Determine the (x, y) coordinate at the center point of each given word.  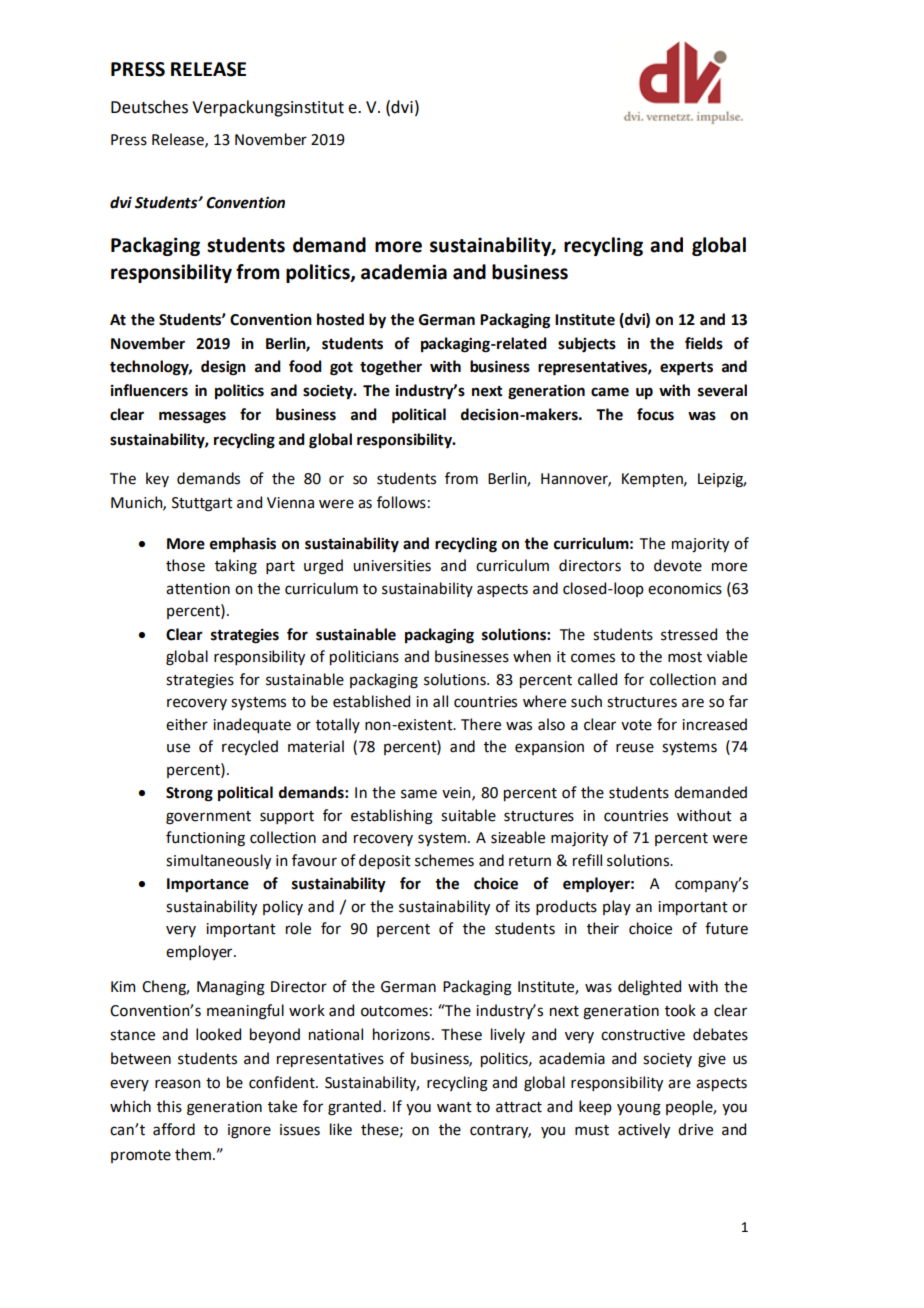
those (185, 565)
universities (392, 566)
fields (704, 343)
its (522, 907)
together (391, 368)
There (481, 724)
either (187, 724)
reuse (635, 748)
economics (685, 589)
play (617, 907)
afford (174, 1129)
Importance (208, 885)
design (223, 368)
